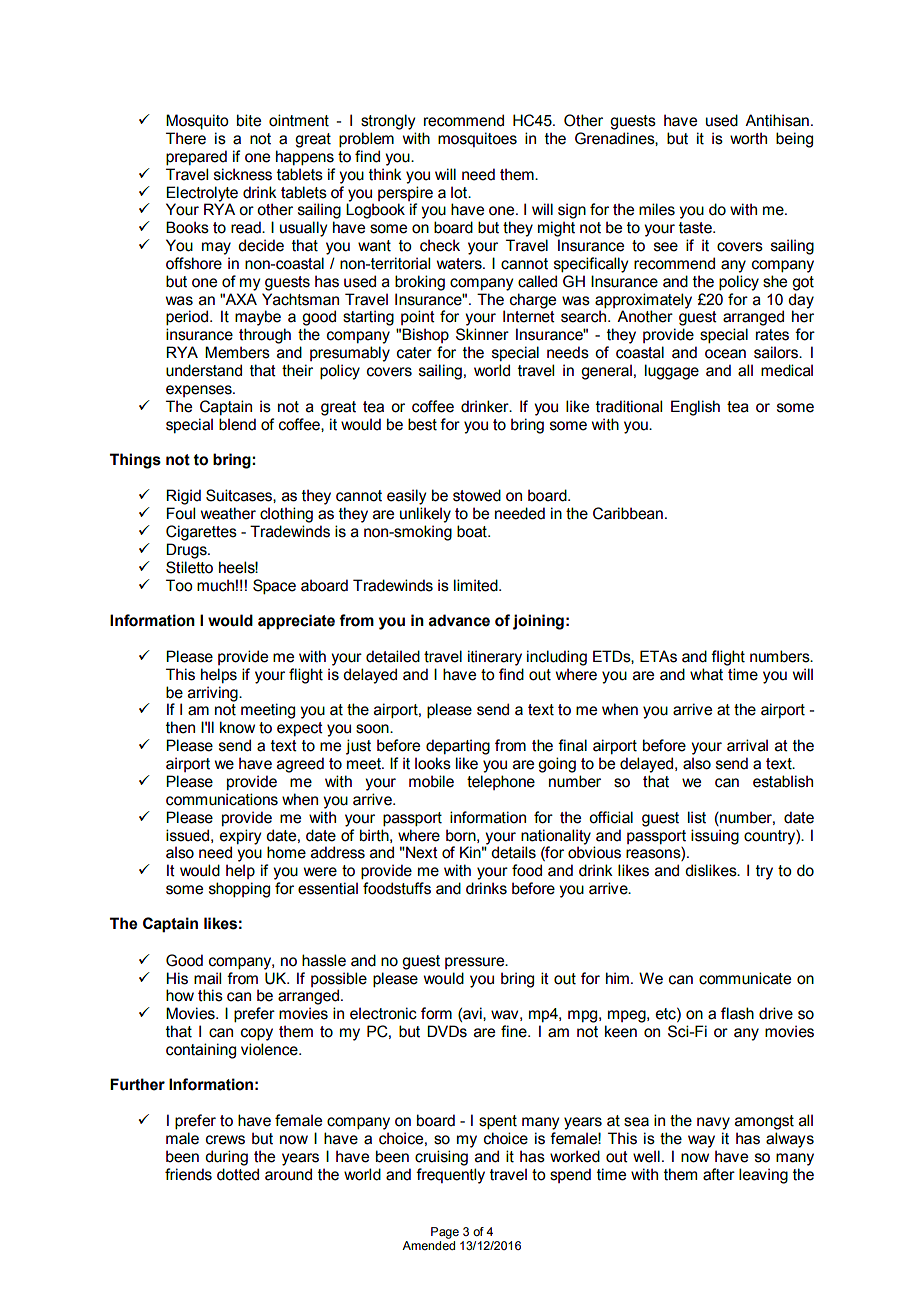 The height and width of the page is (1308, 924). Describe the element at coordinates (628, 513) in the page. I see `Caribbean` at that location.
